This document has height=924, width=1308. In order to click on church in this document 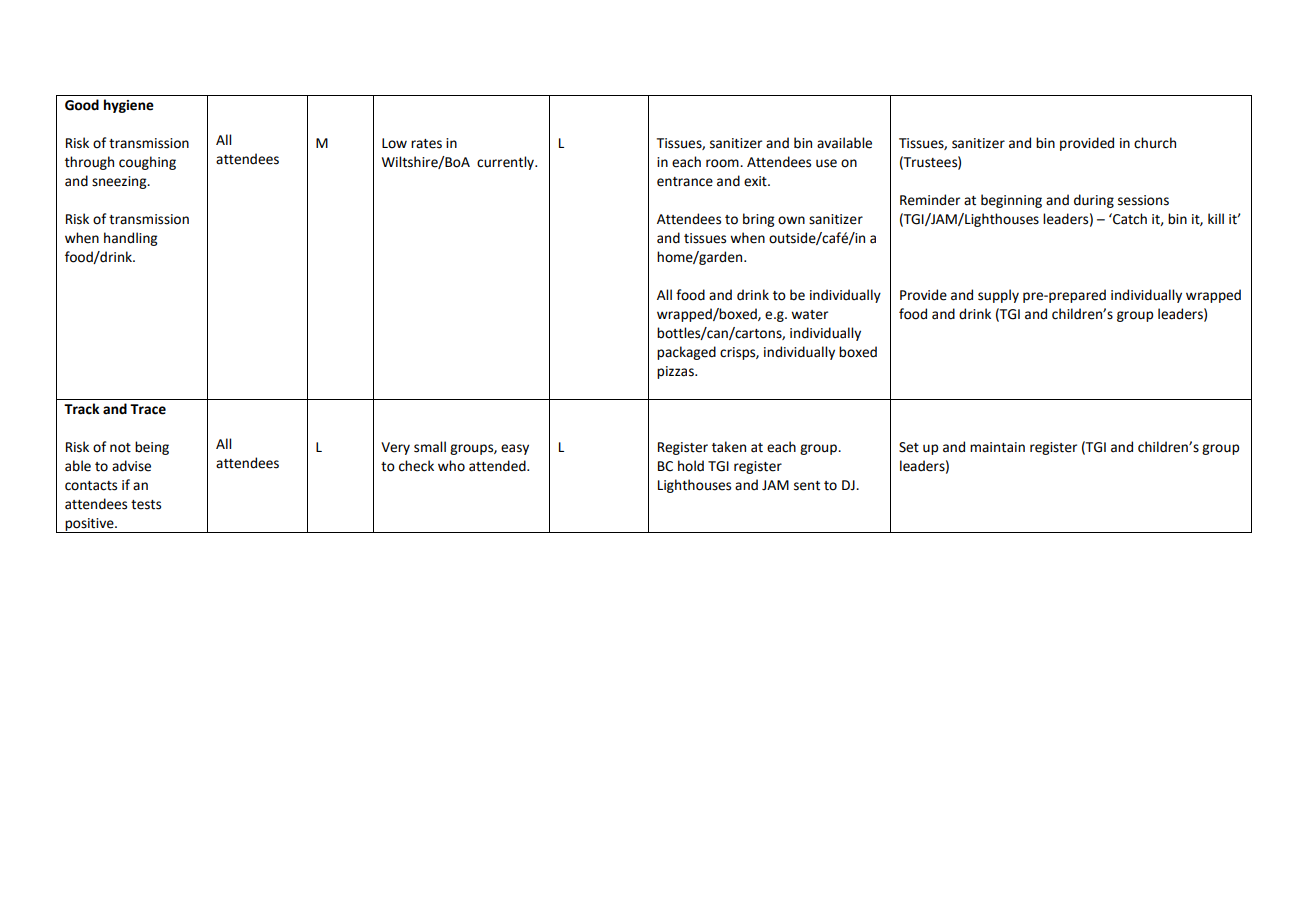, I will do `click(1155, 143)`.
